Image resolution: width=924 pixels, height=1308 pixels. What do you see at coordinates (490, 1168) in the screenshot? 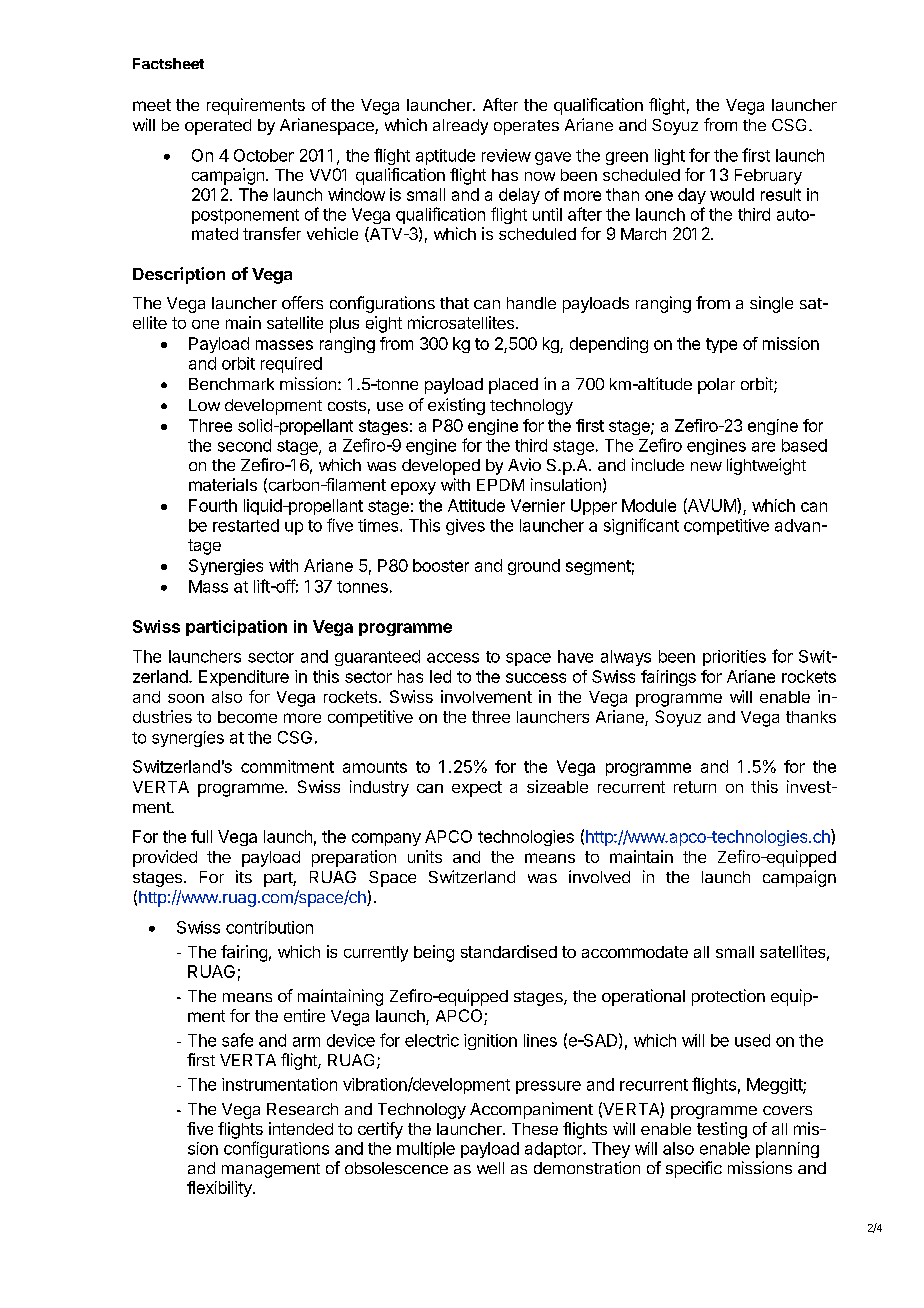
I see `well` at bounding box center [490, 1168].
